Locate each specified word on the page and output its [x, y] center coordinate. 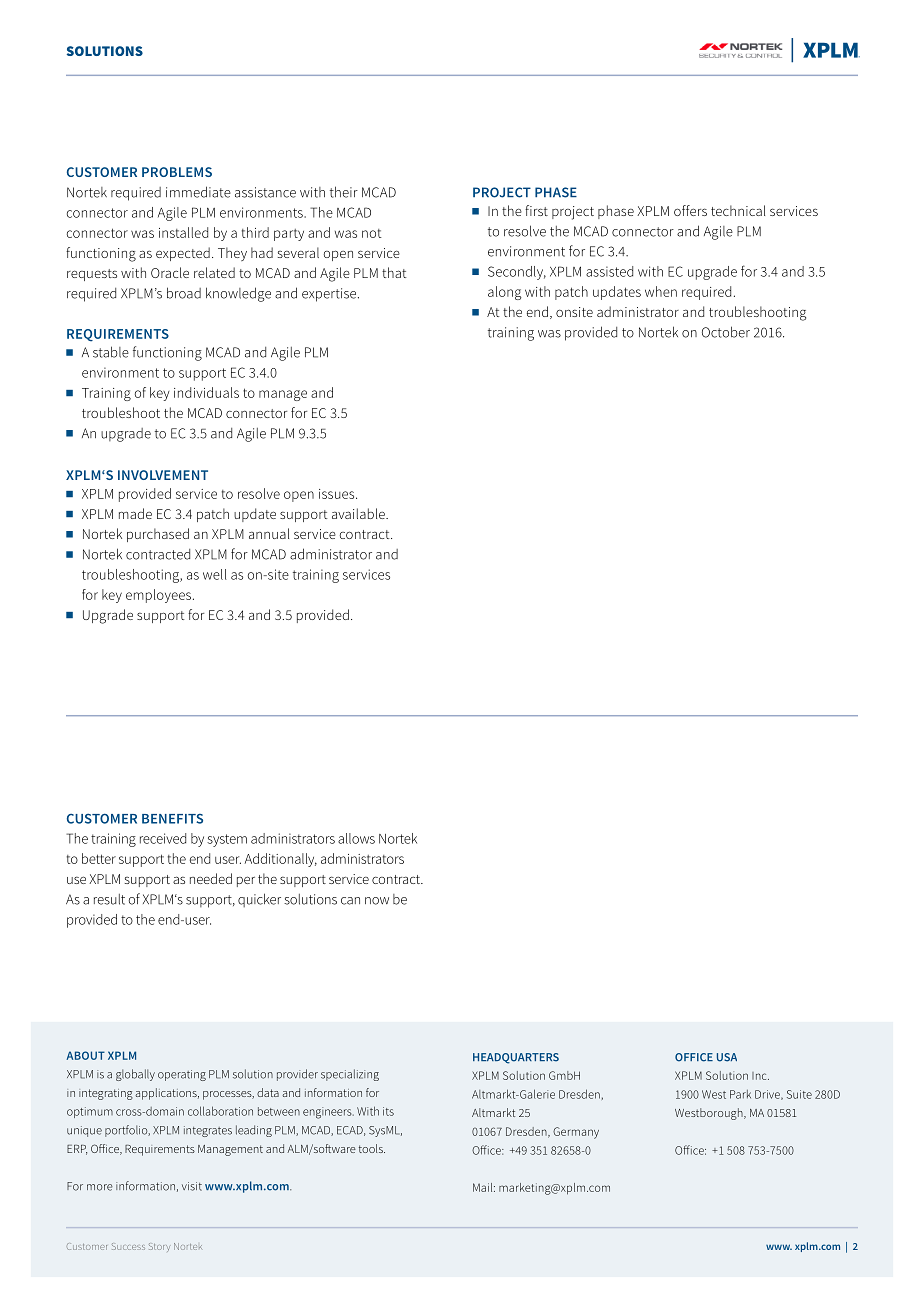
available [359, 513]
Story [159, 1247]
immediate [198, 192]
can [350, 901]
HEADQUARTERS [516, 1058]
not [372, 233]
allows [356, 838]
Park [740, 1094]
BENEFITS [172, 819]
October [726, 332]
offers [690, 210]
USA [727, 1057]
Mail [484, 1187]
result [109, 899]
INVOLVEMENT [163, 475]
